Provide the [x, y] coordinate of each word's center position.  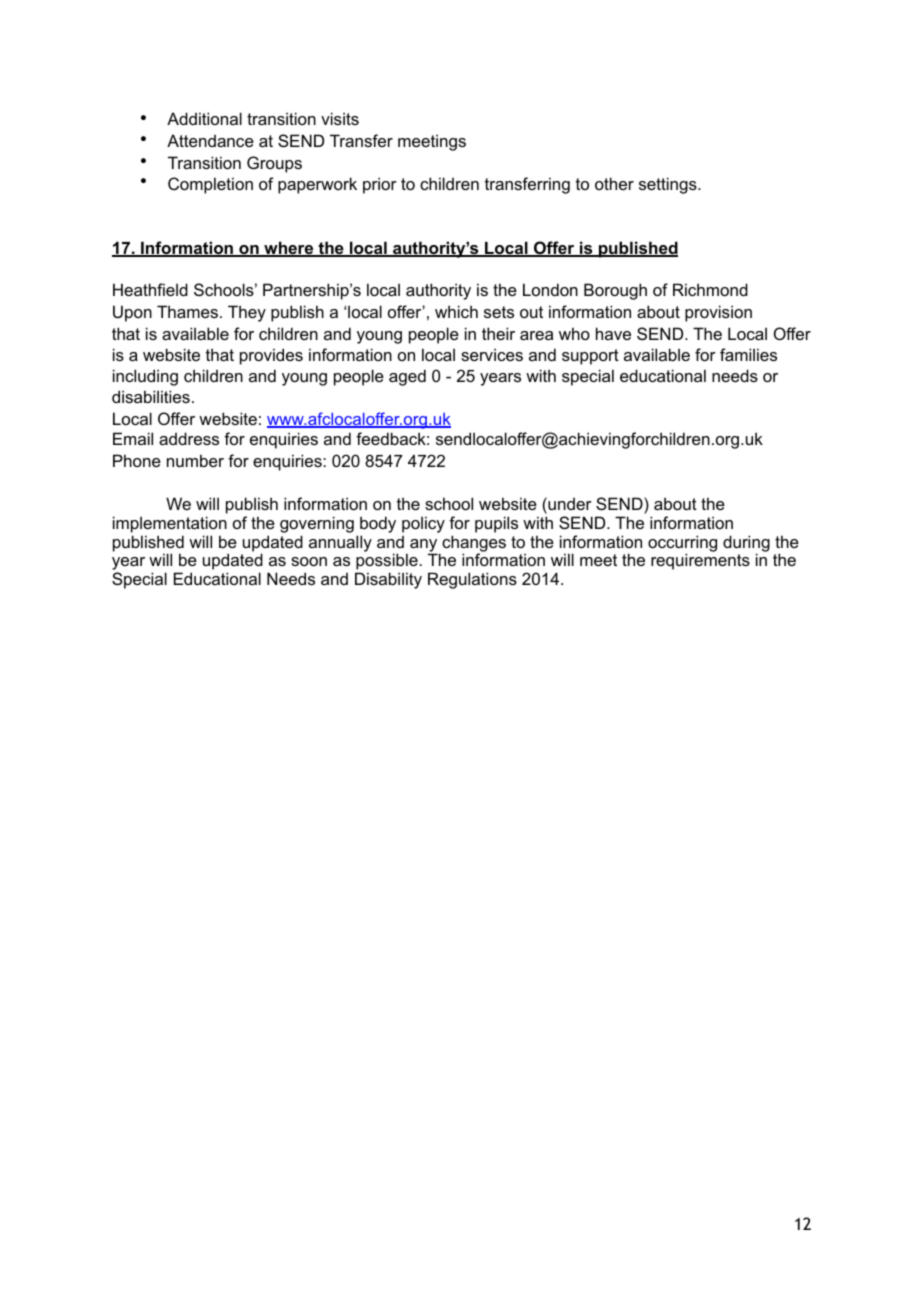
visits [340, 118]
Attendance [210, 140]
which [456, 311]
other [614, 183]
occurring [682, 544]
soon [309, 561]
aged [407, 377]
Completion [210, 185]
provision [718, 313]
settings [669, 185]
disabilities [151, 396]
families [748, 354]
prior [380, 185]
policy [423, 524]
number [195, 460]
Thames [187, 311]
